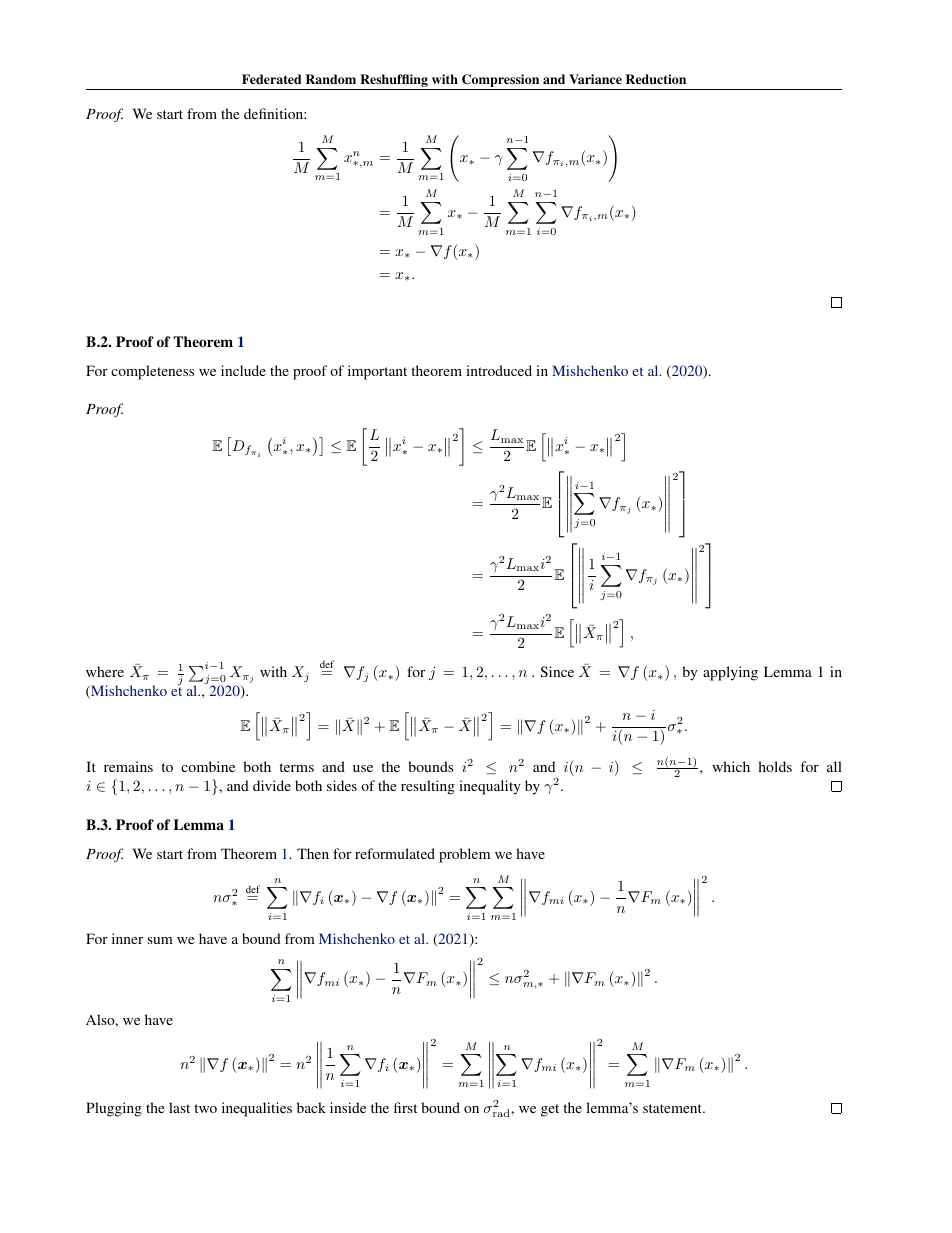  What do you see at coordinates (731, 766) in the screenshot?
I see `which` at bounding box center [731, 766].
